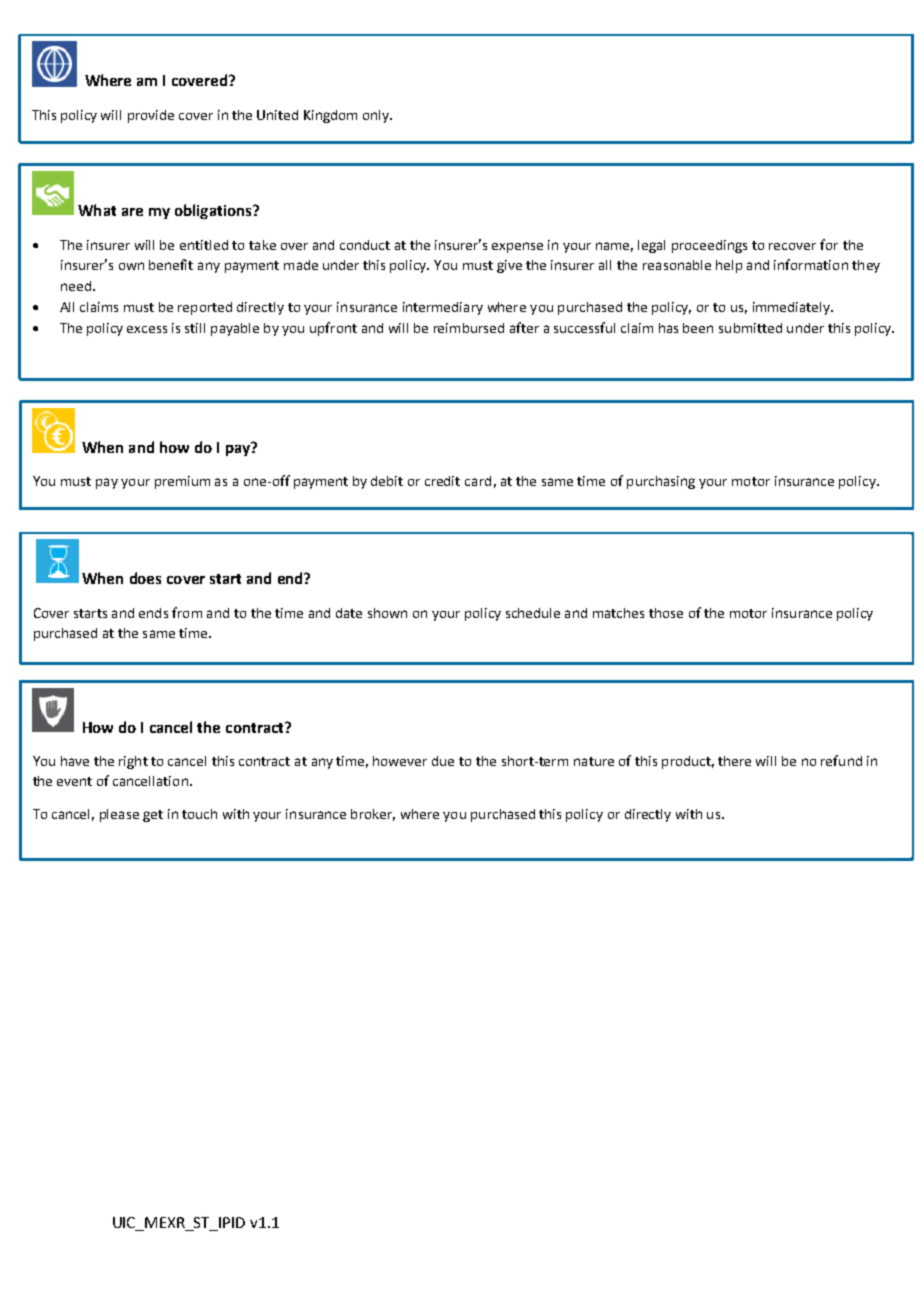 This page has height=1308, width=924. What do you see at coordinates (661, 482) in the page?
I see `purchasing` at bounding box center [661, 482].
